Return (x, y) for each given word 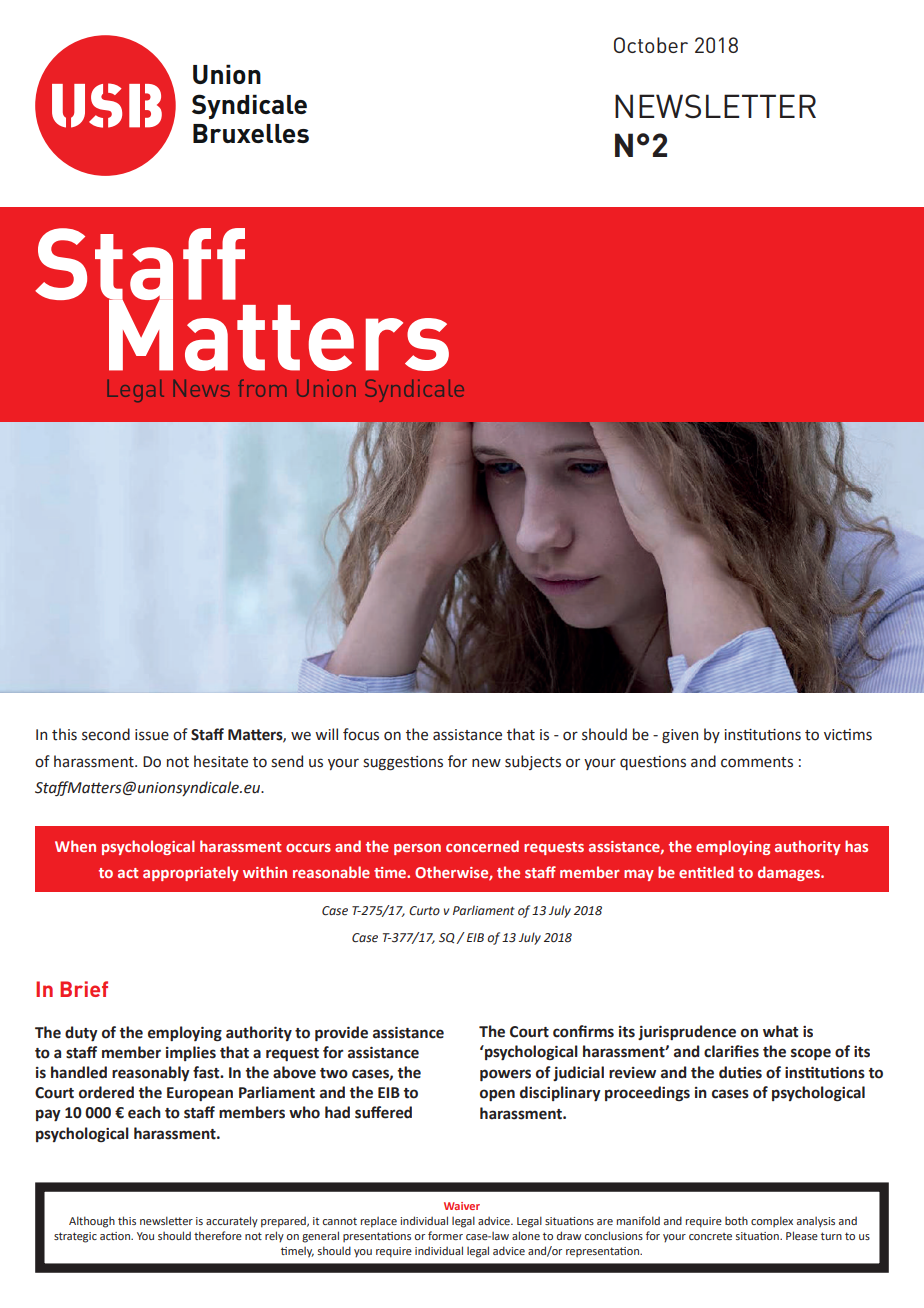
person (417, 849)
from (262, 388)
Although (92, 1222)
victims (848, 735)
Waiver (462, 1206)
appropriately (191, 873)
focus (361, 734)
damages (790, 873)
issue (152, 735)
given (680, 736)
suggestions (403, 763)
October (651, 45)
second (106, 734)
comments (757, 762)
